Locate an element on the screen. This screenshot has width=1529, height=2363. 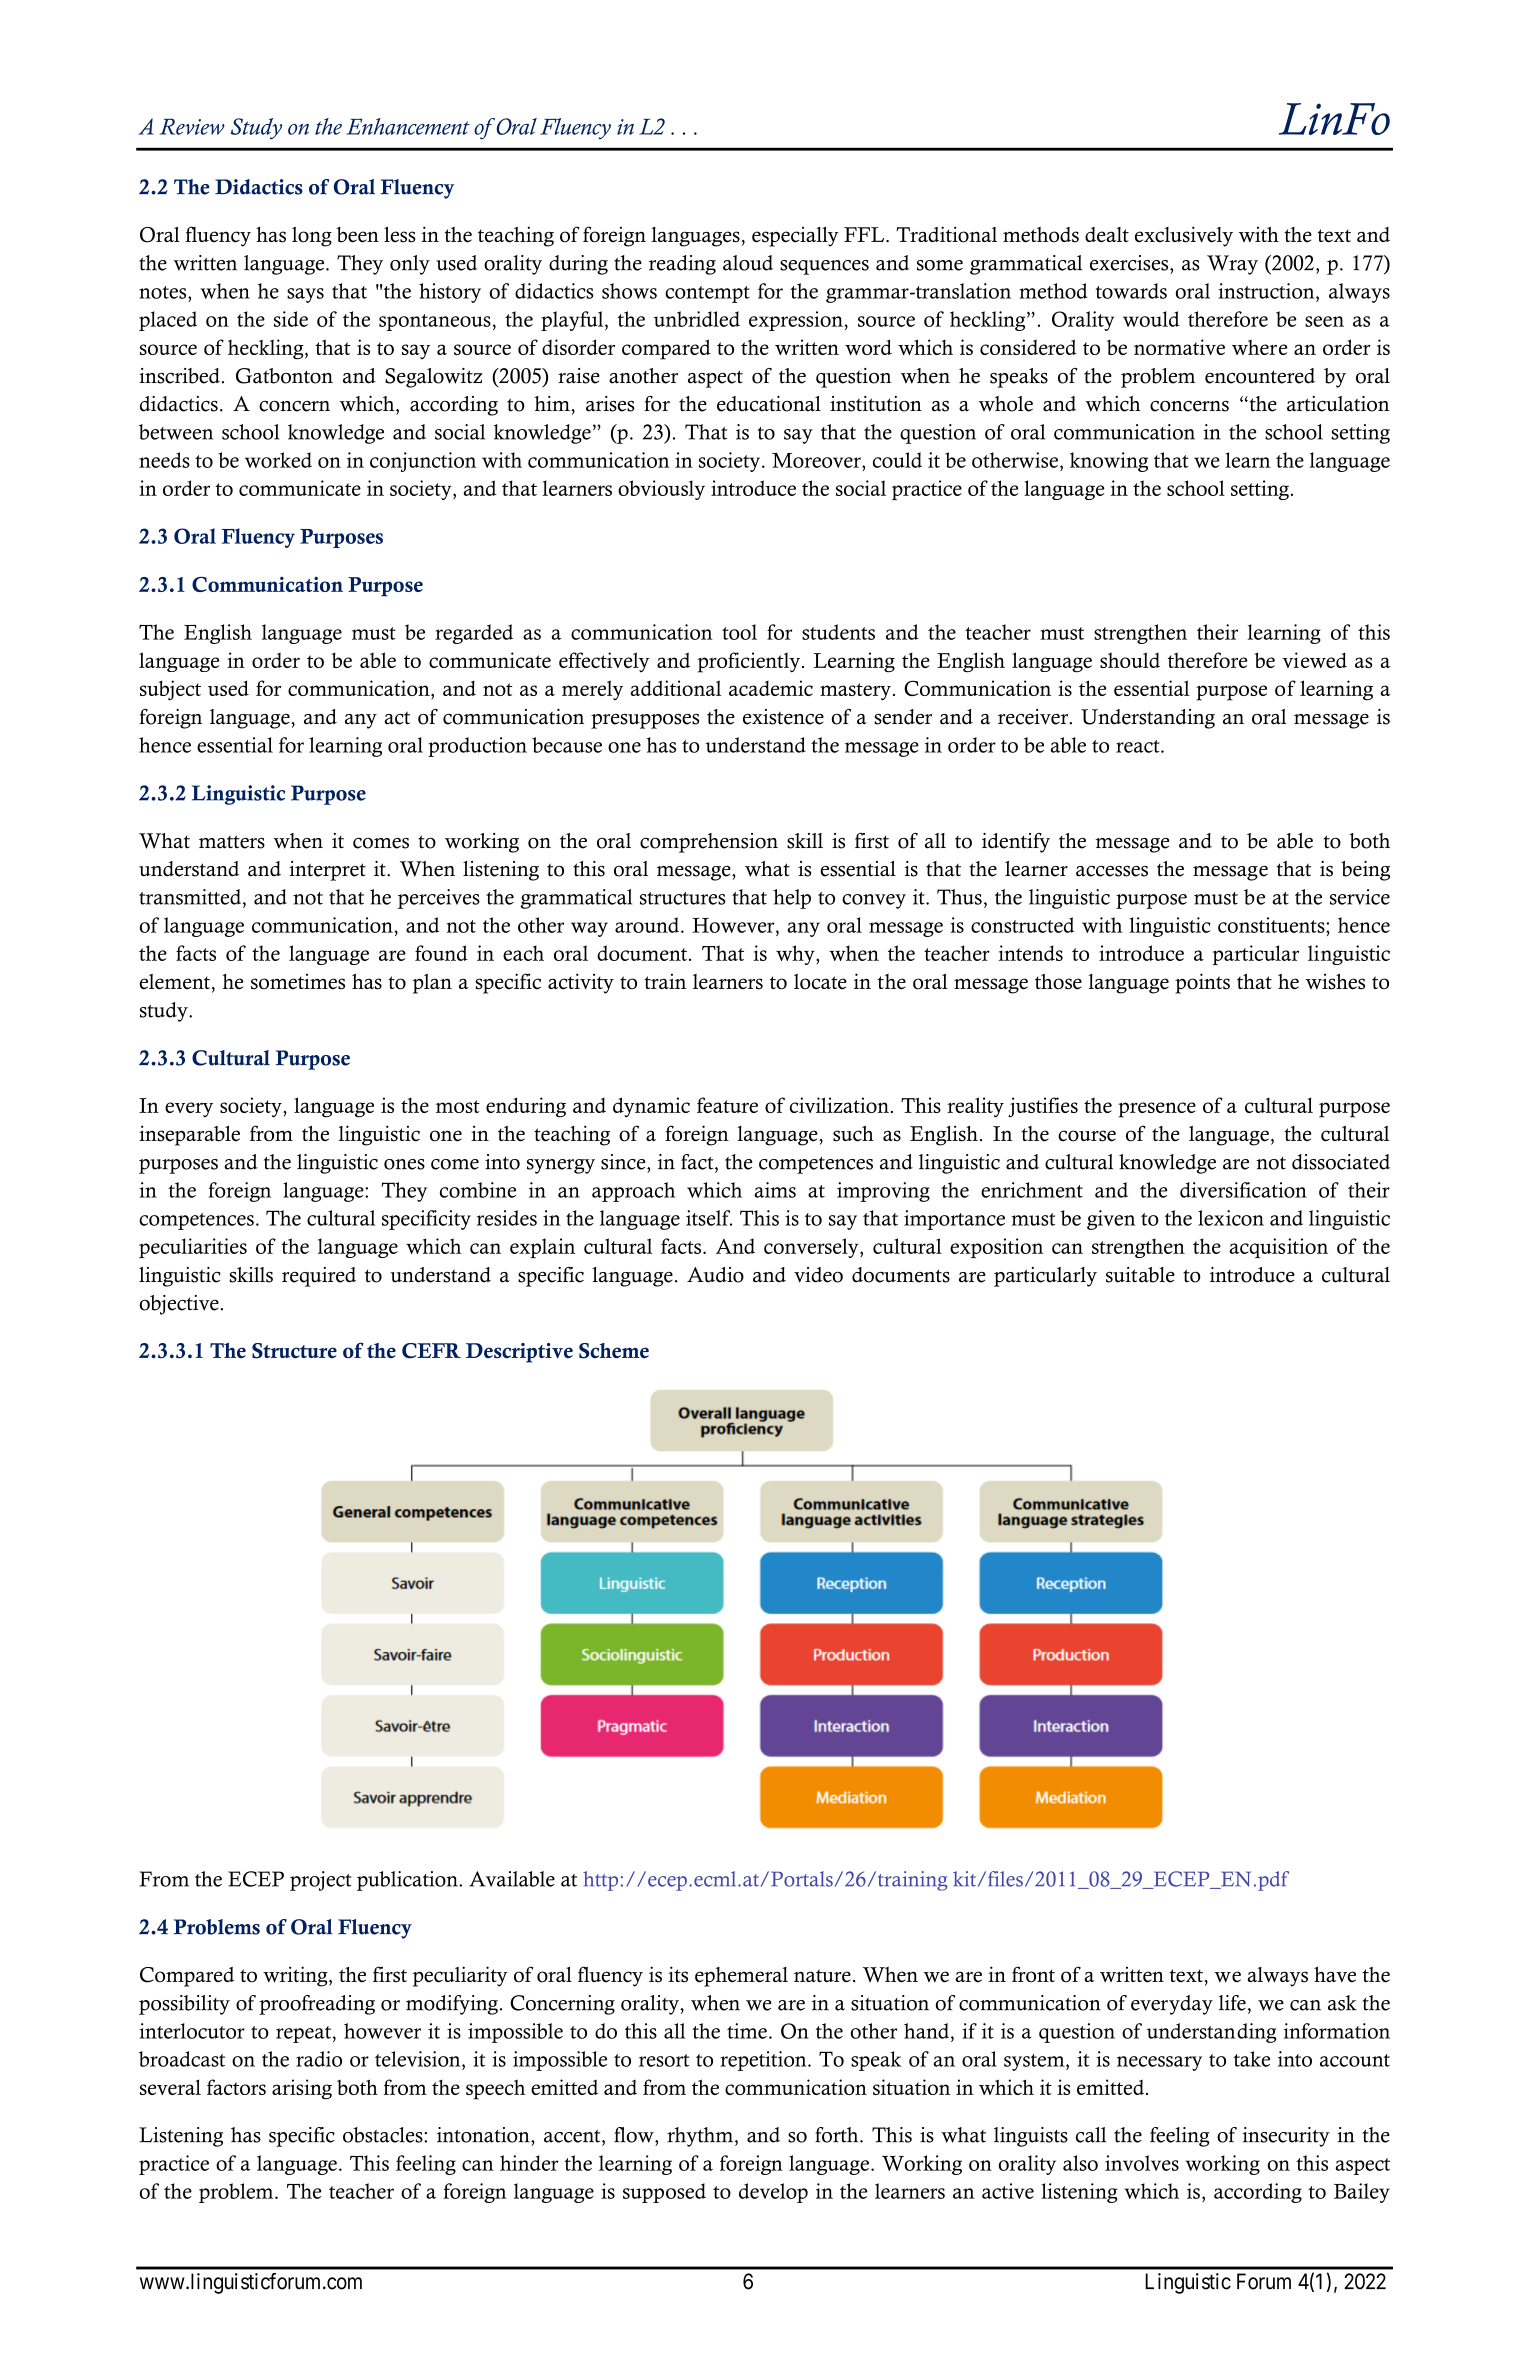
should is located at coordinates (1130, 660).
